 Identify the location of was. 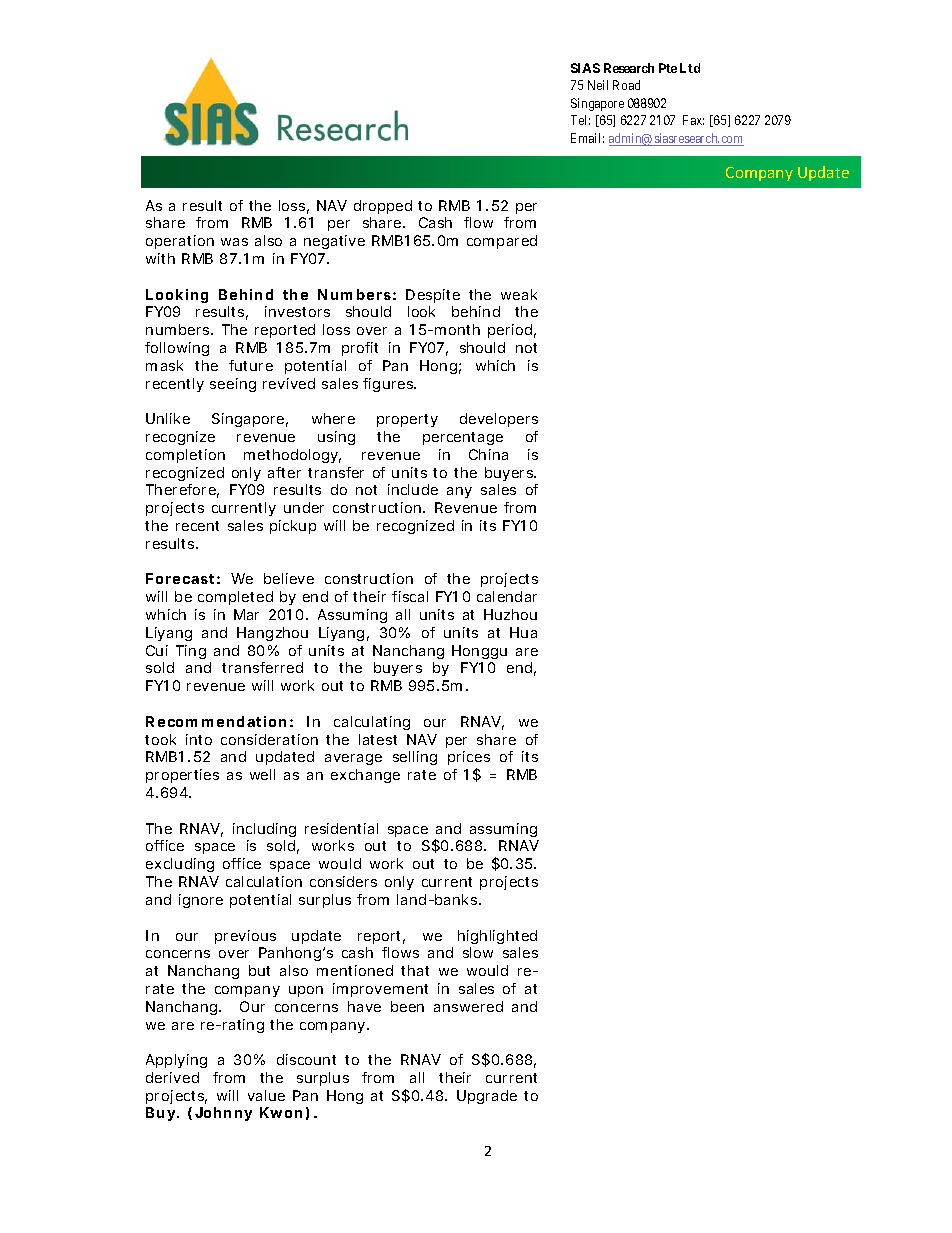
(234, 242).
